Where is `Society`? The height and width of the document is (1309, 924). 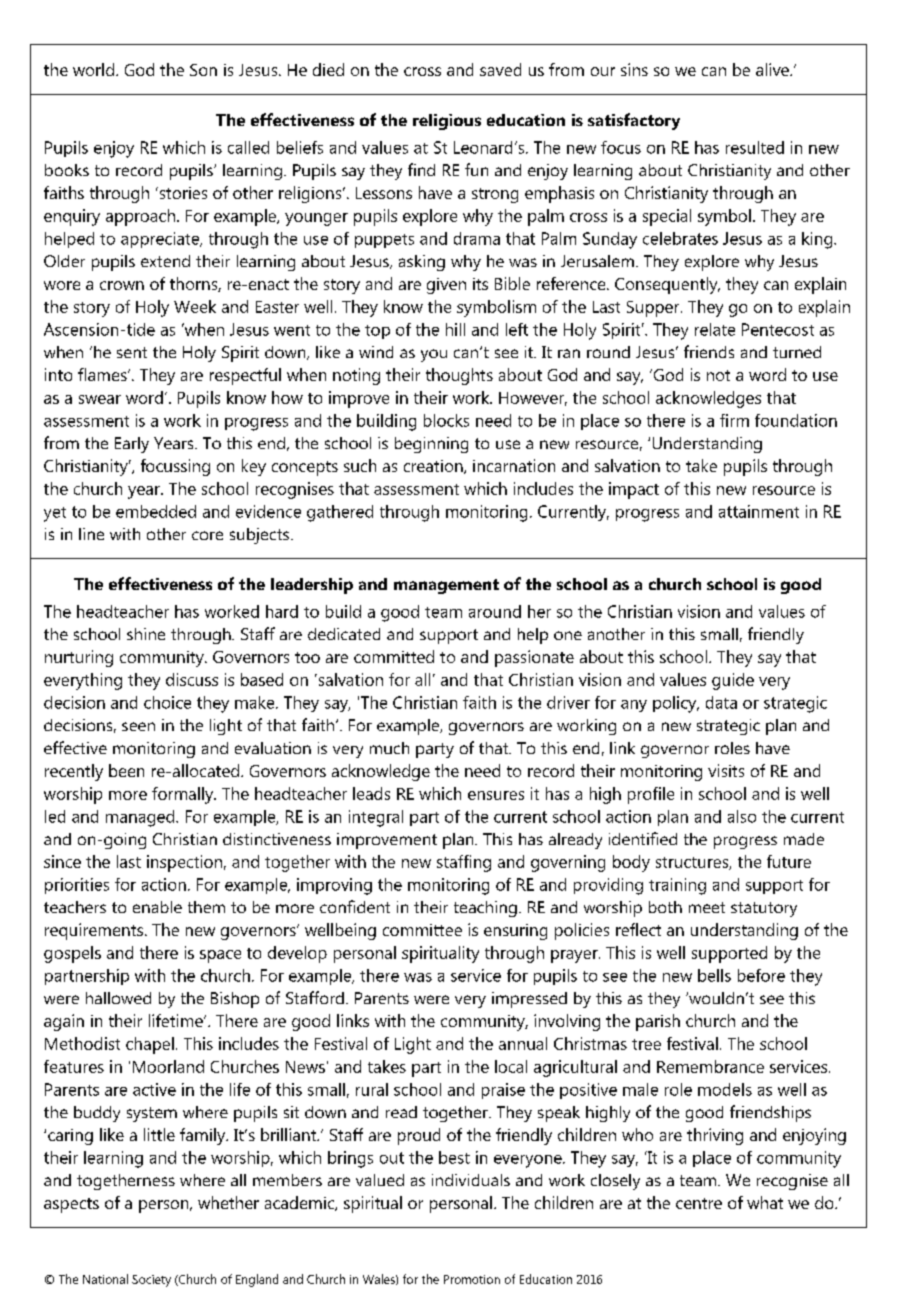 Society is located at coordinates (151, 1281).
